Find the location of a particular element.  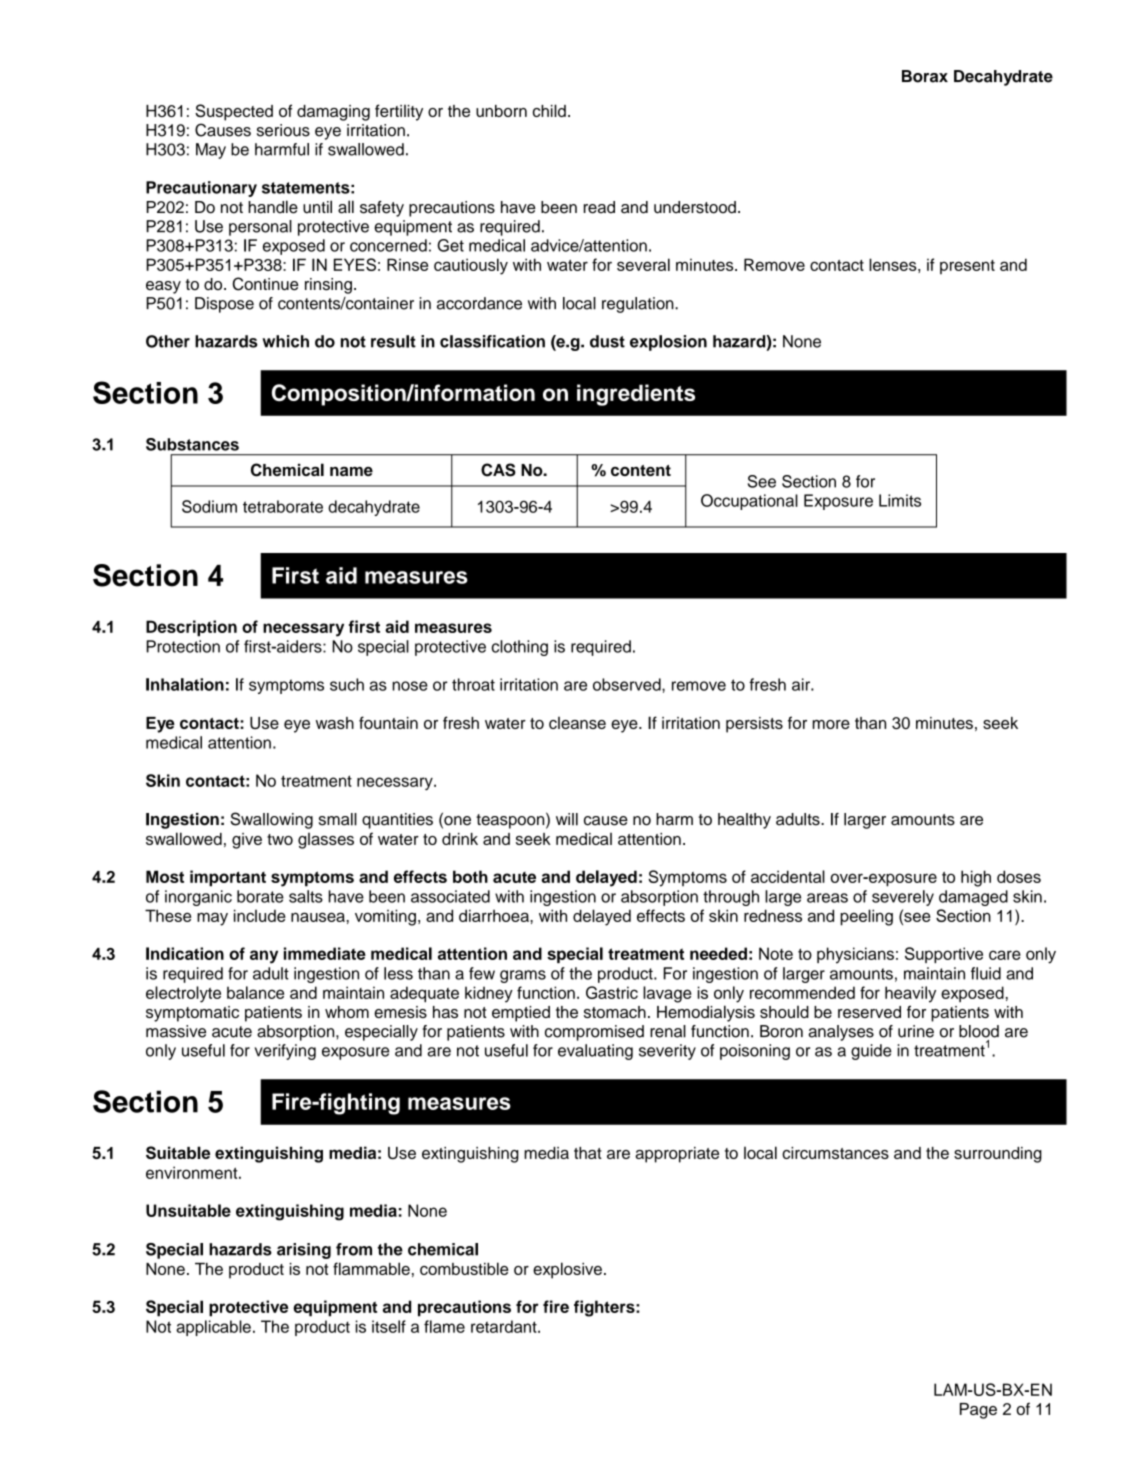

applicable is located at coordinates (213, 1328).
